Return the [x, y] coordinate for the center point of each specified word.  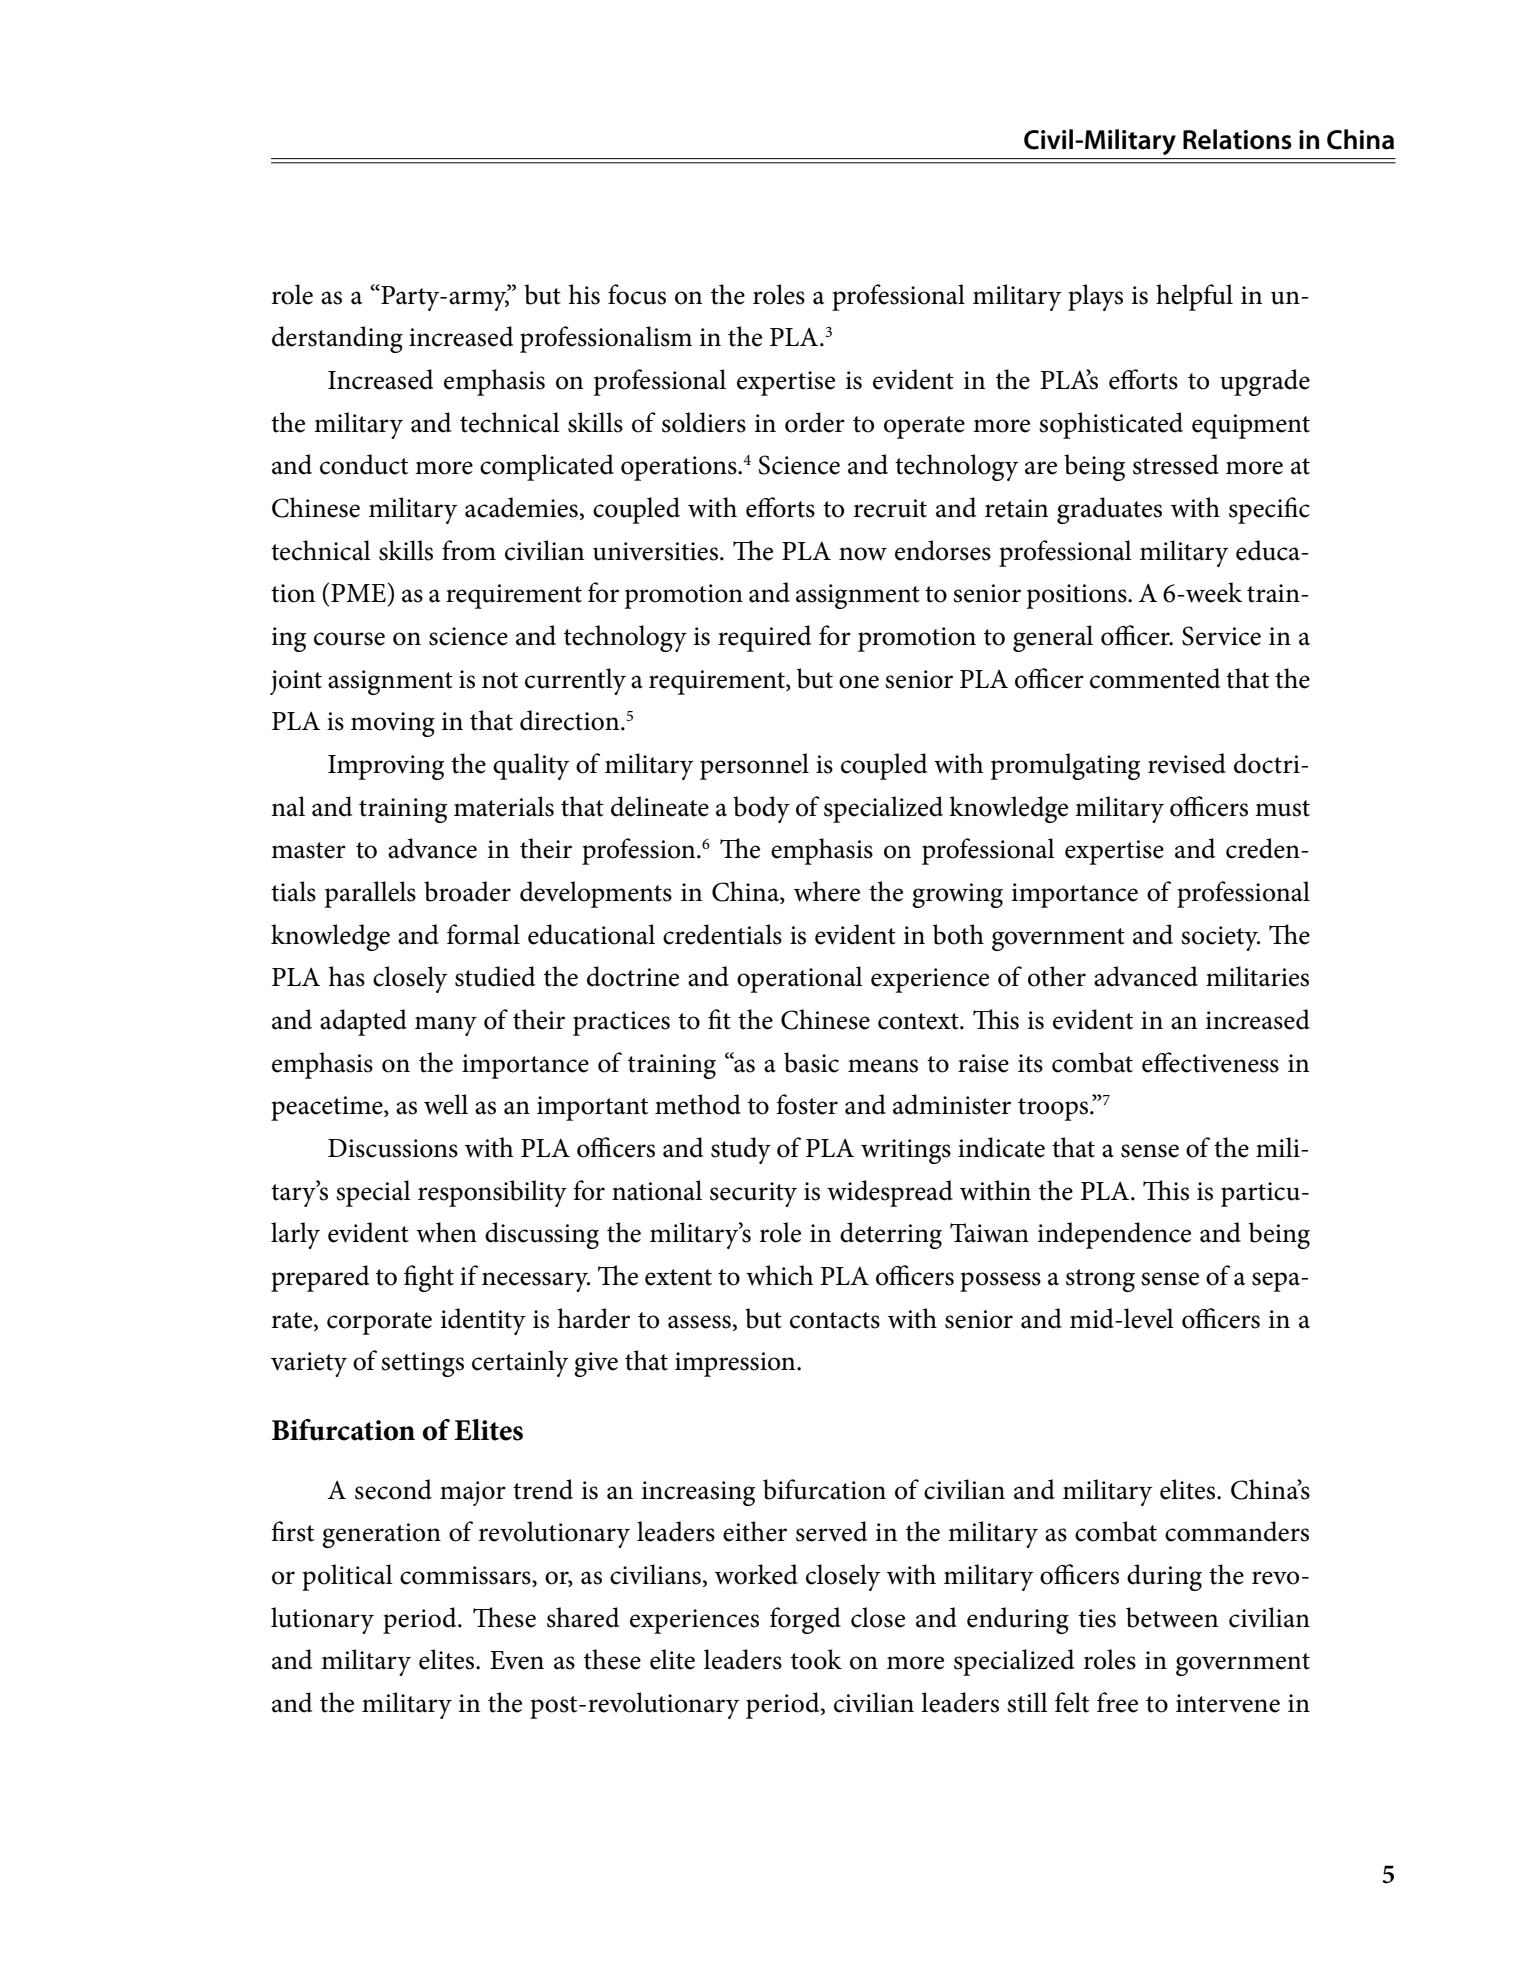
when [446, 1232]
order [815, 422]
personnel [754, 766]
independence [1114, 1235]
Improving [386, 767]
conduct [364, 464]
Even [517, 1660]
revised [1187, 763]
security [753, 1194]
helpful [1194, 297]
